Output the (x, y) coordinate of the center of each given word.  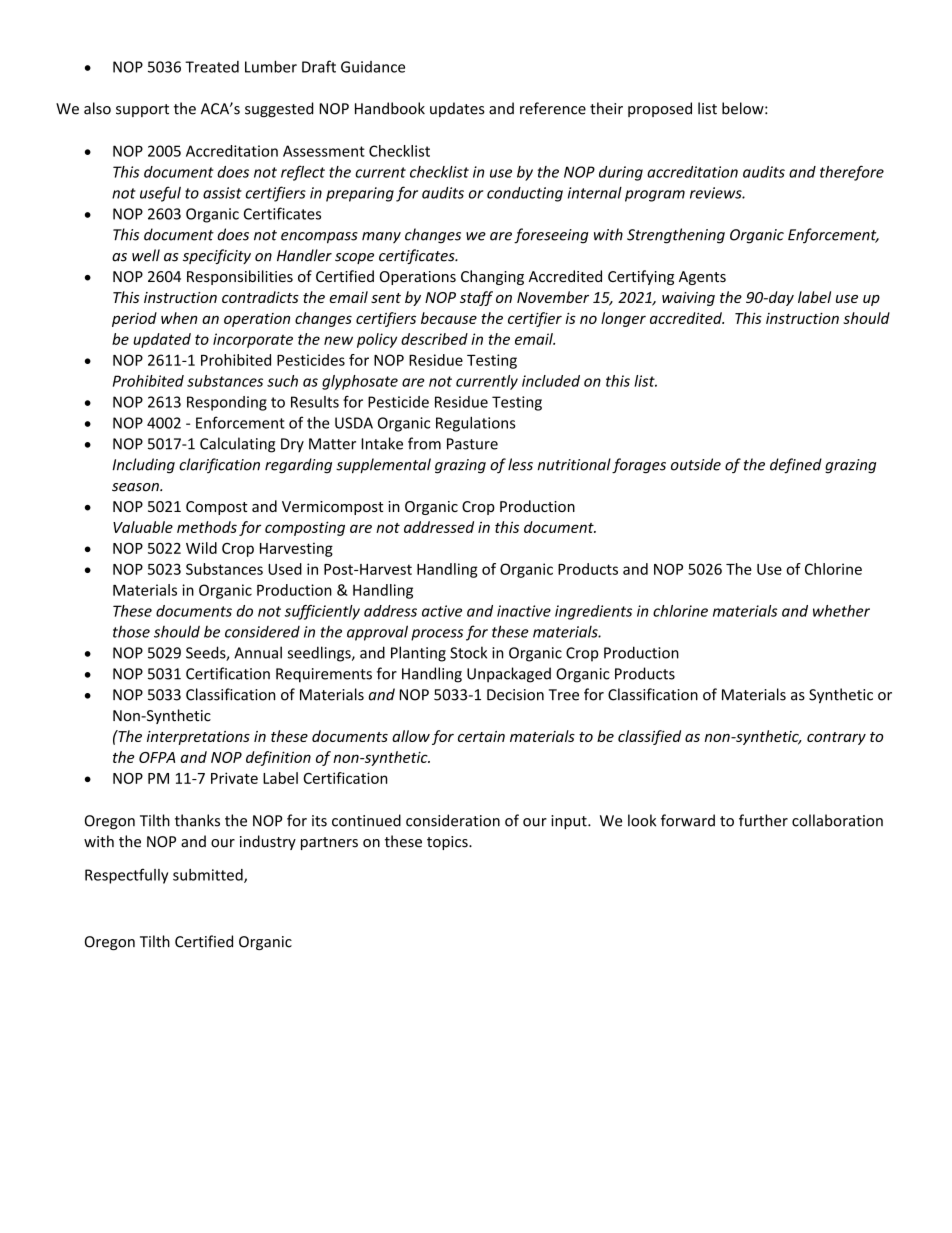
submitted (209, 876)
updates (457, 109)
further (763, 820)
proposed (660, 109)
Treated (212, 67)
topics (448, 843)
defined (796, 466)
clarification (219, 465)
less (520, 464)
